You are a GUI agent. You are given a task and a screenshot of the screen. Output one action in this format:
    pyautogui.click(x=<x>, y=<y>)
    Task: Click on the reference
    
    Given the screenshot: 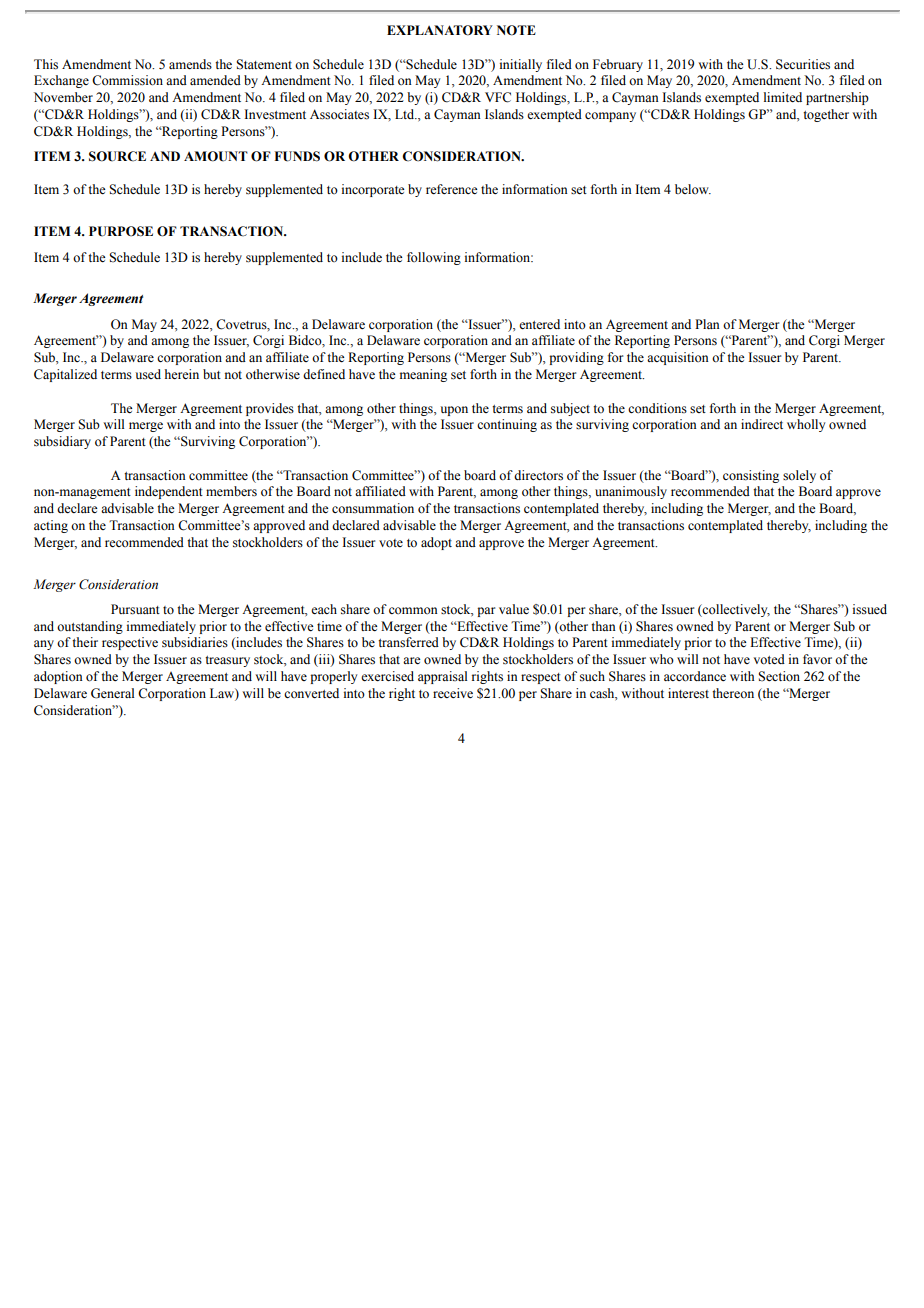 What is the action you would take?
    pyautogui.click(x=452, y=189)
